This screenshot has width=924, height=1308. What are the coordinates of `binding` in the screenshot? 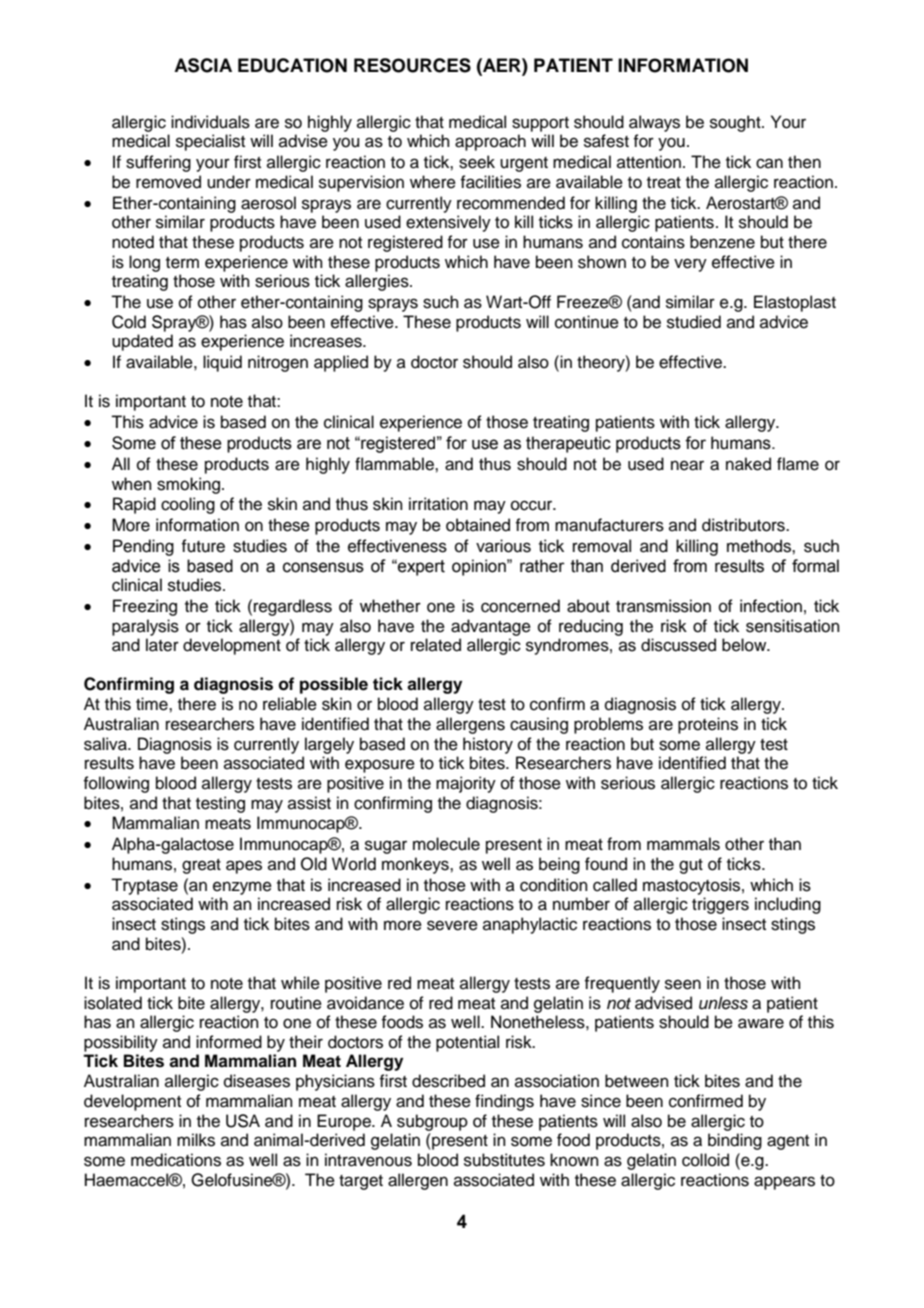 It's located at (735, 1141).
